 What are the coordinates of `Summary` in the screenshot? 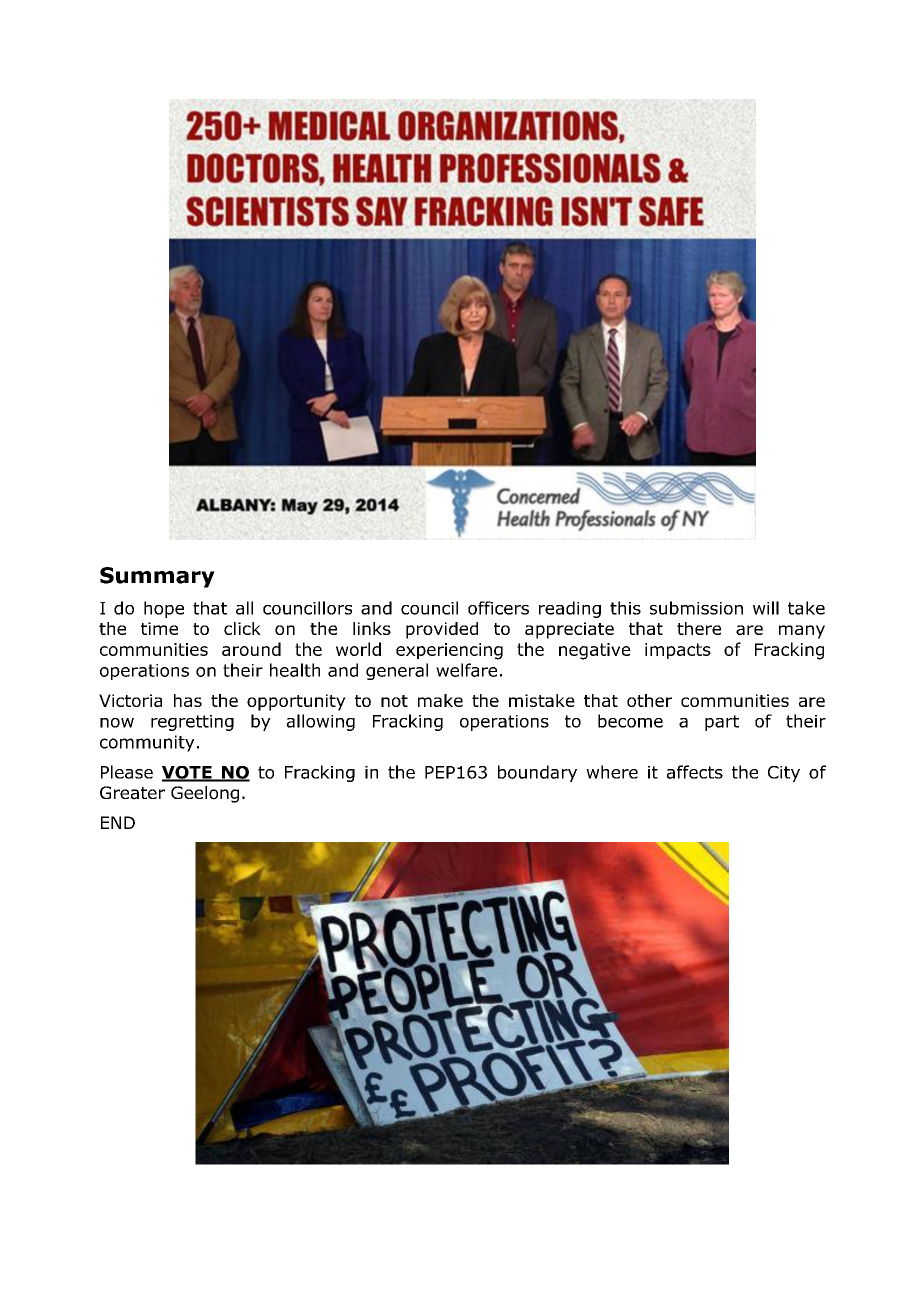 It's located at (157, 577).
